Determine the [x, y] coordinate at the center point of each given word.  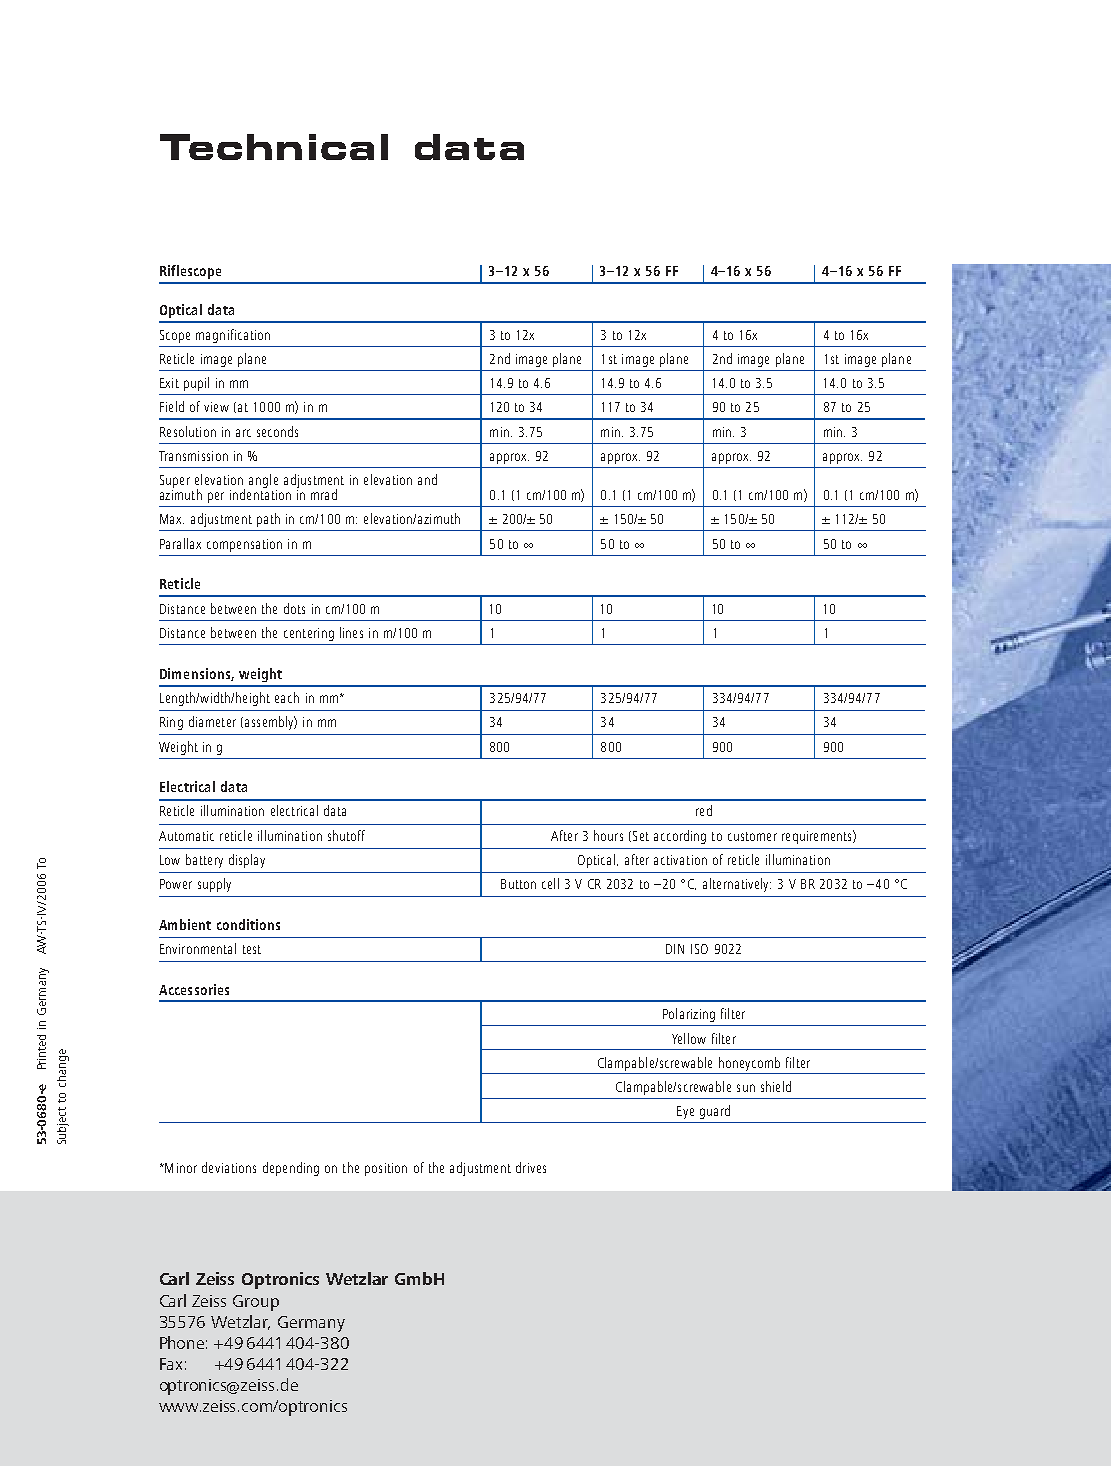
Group [256, 1303]
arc [243, 433]
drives [531, 1167]
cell [550, 883]
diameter [212, 721]
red [704, 810]
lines [351, 632]
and [427, 479]
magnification [233, 336]
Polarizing [689, 1015]
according [680, 837]
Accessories [194, 989]
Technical [274, 147]
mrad [324, 494]
